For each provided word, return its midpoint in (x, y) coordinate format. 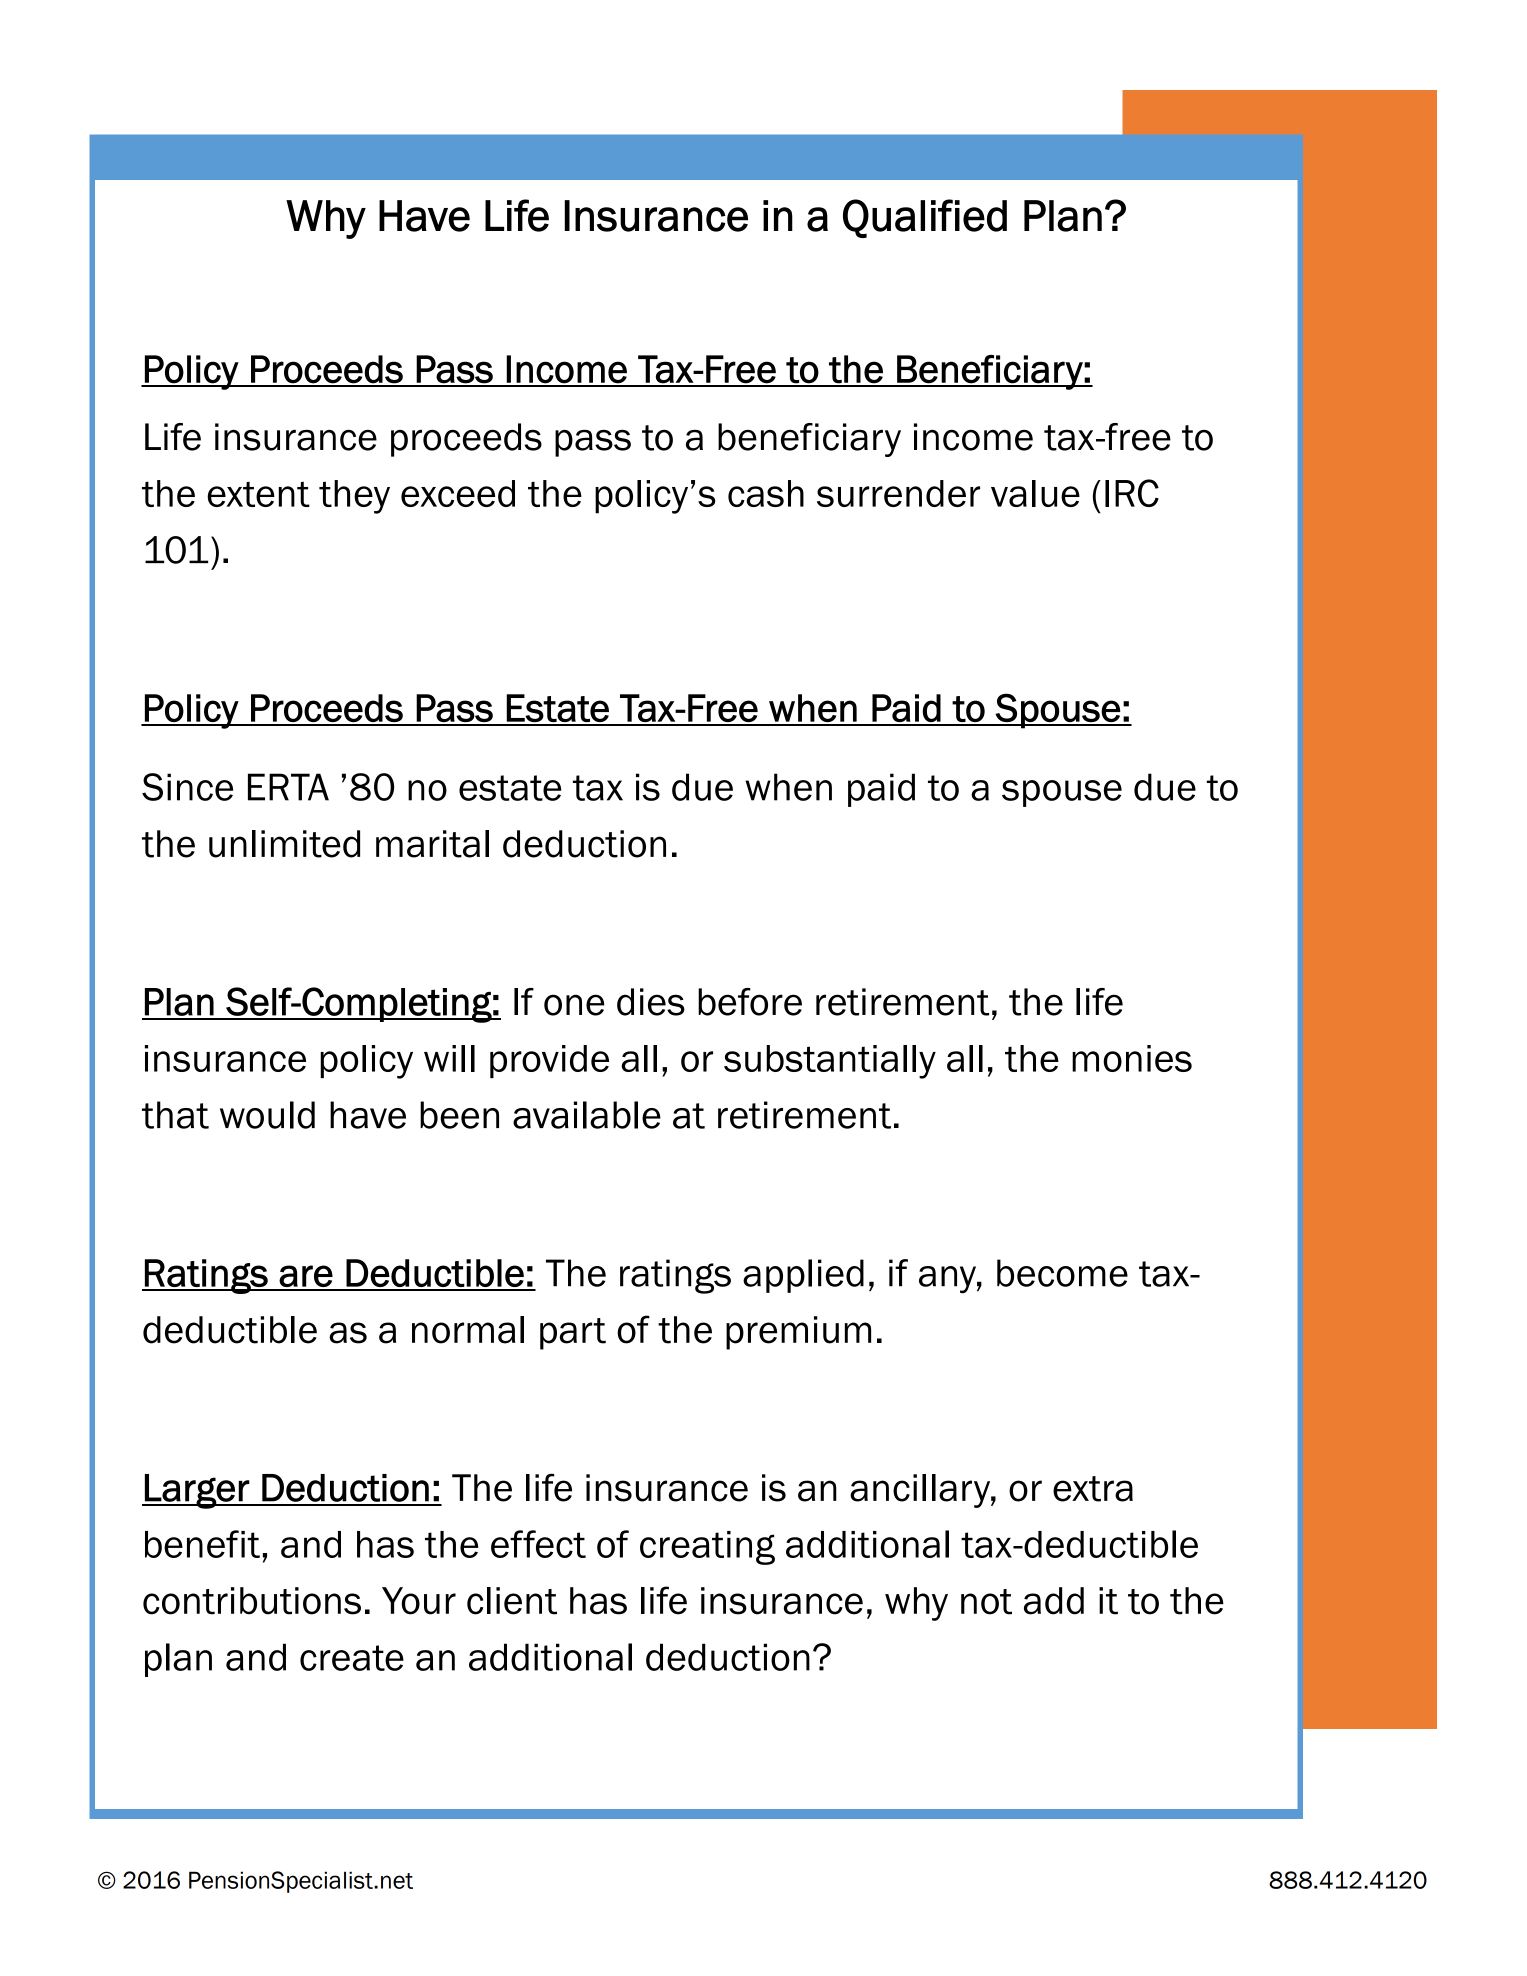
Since (187, 787)
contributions (252, 1601)
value (1035, 493)
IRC (1132, 493)
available (587, 1115)
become (1062, 1273)
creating (707, 1548)
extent (258, 494)
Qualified (925, 218)
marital (432, 844)
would (267, 1115)
